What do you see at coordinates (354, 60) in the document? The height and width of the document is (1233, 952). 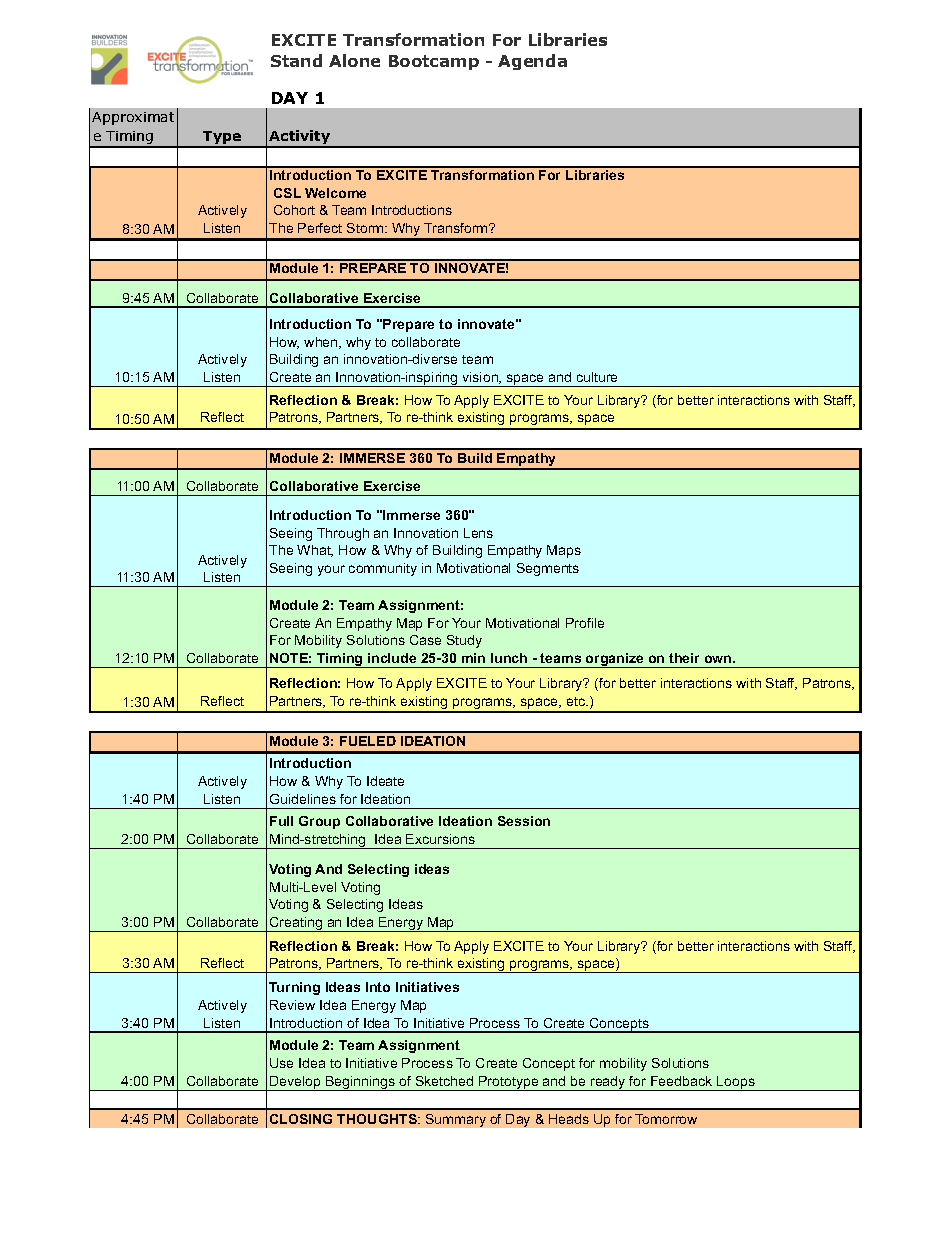 I see `Alone` at bounding box center [354, 60].
